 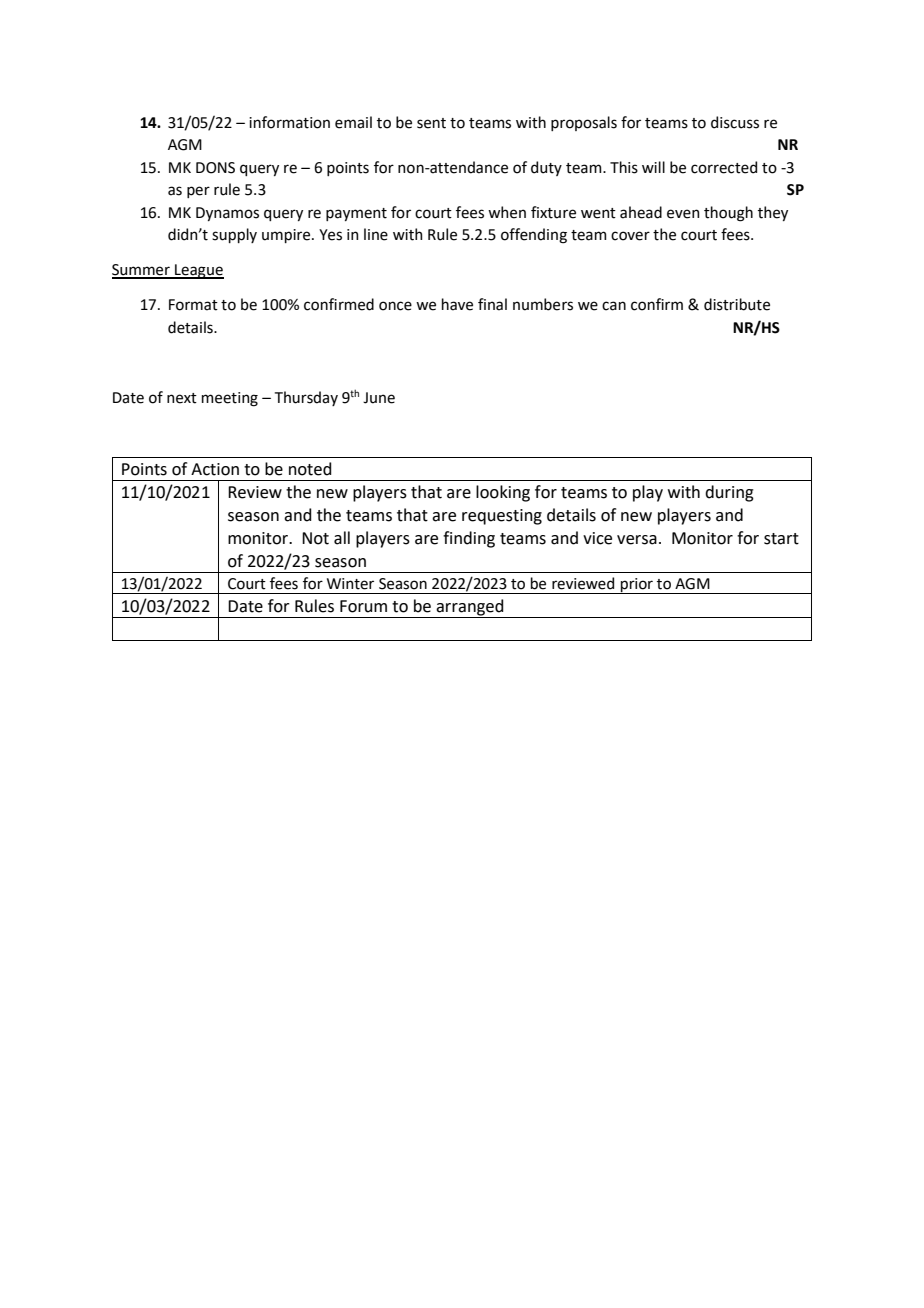 I want to click on during, so click(x=729, y=493).
